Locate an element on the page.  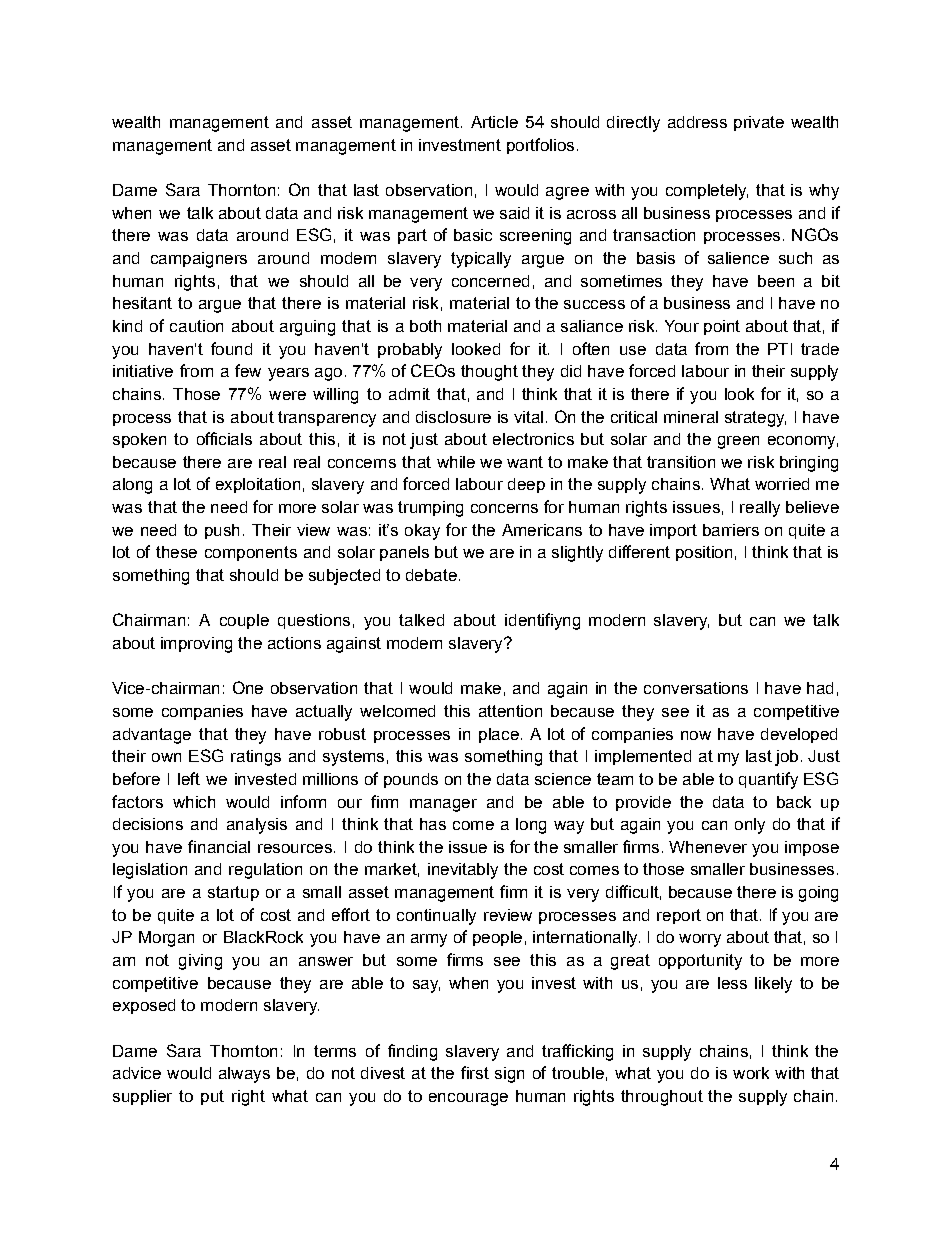
green is located at coordinates (738, 442).
